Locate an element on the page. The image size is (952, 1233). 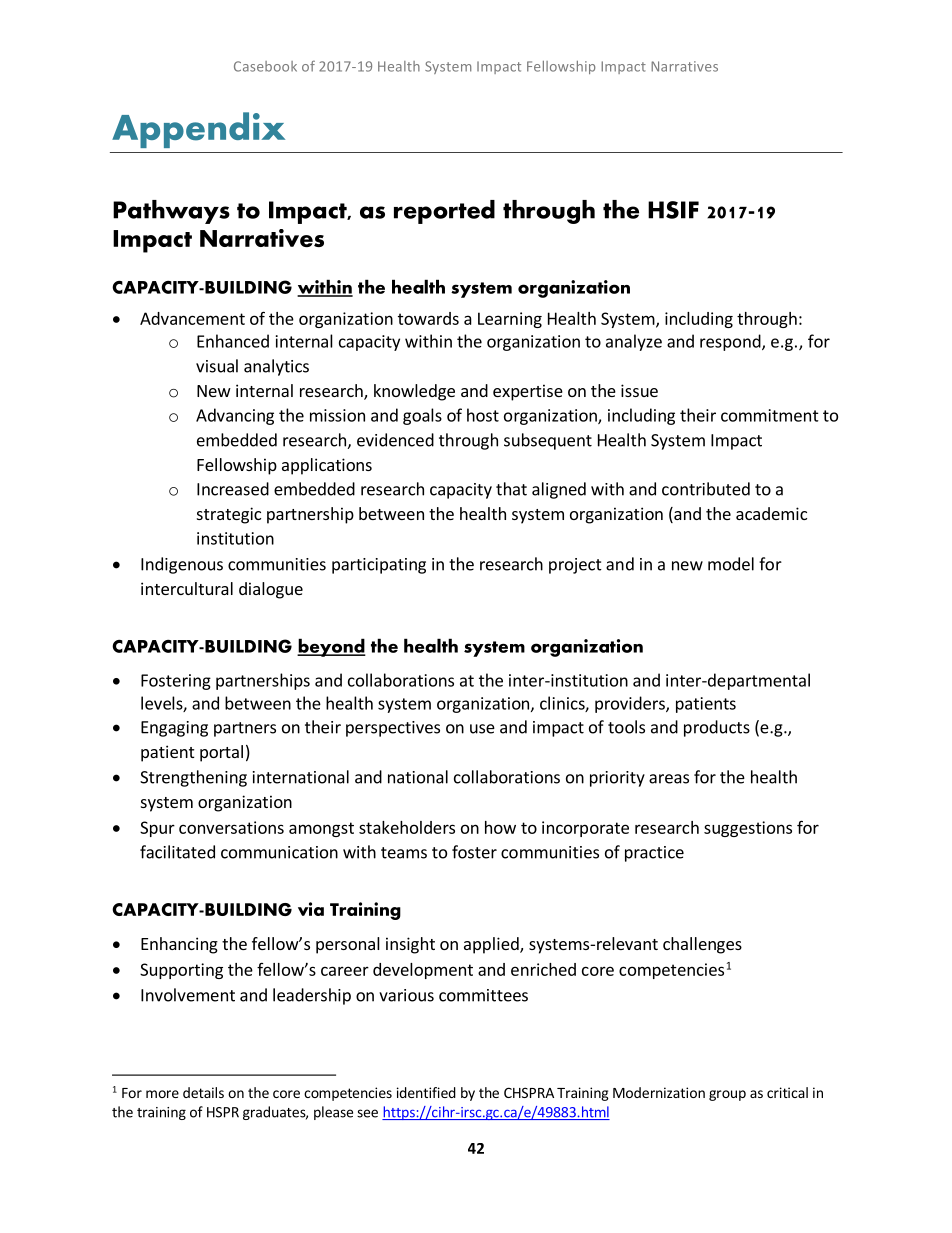
respond is located at coordinates (731, 342).
